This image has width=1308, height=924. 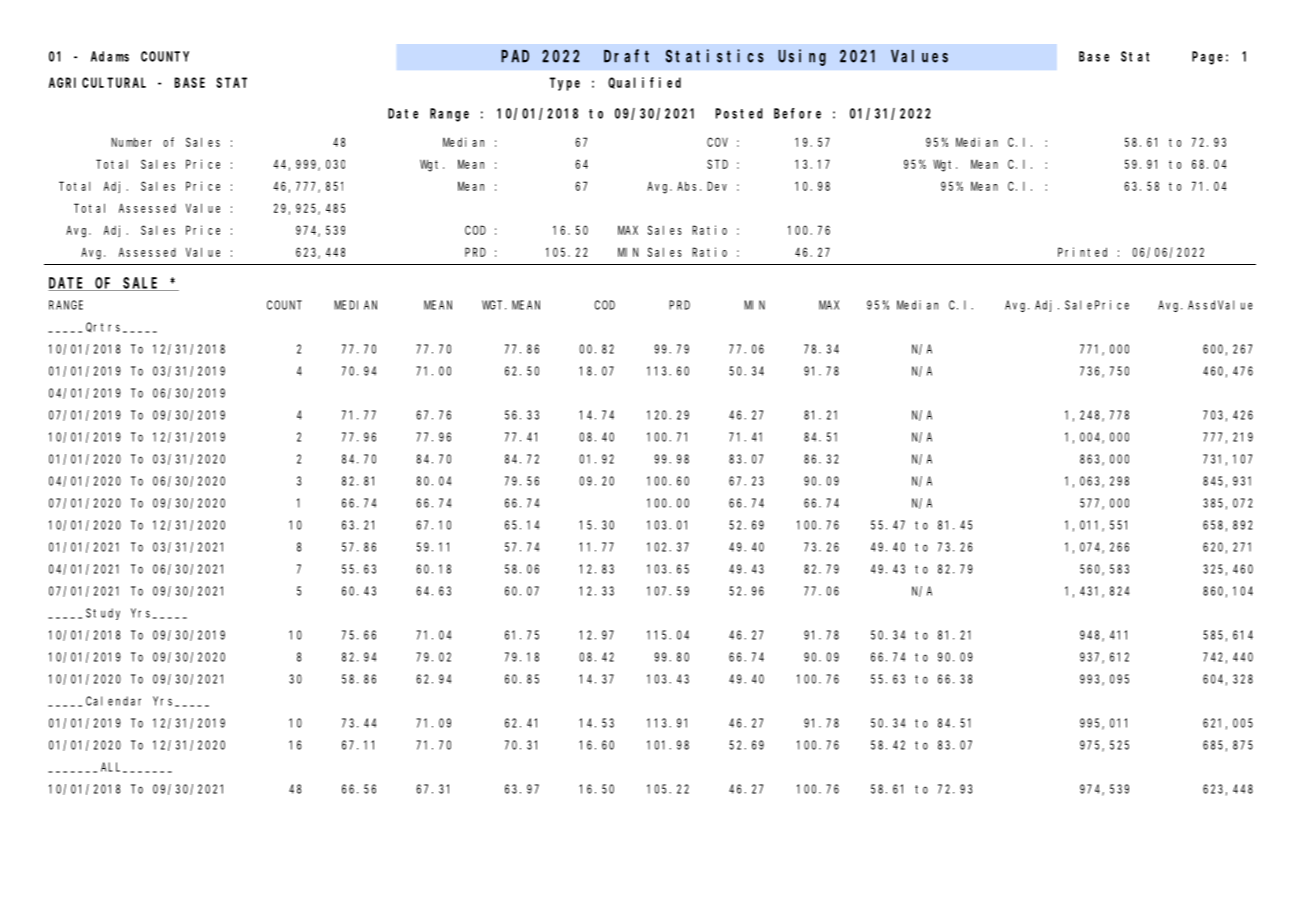 What do you see at coordinates (644, 83) in the image?
I see `Qualified` at bounding box center [644, 83].
